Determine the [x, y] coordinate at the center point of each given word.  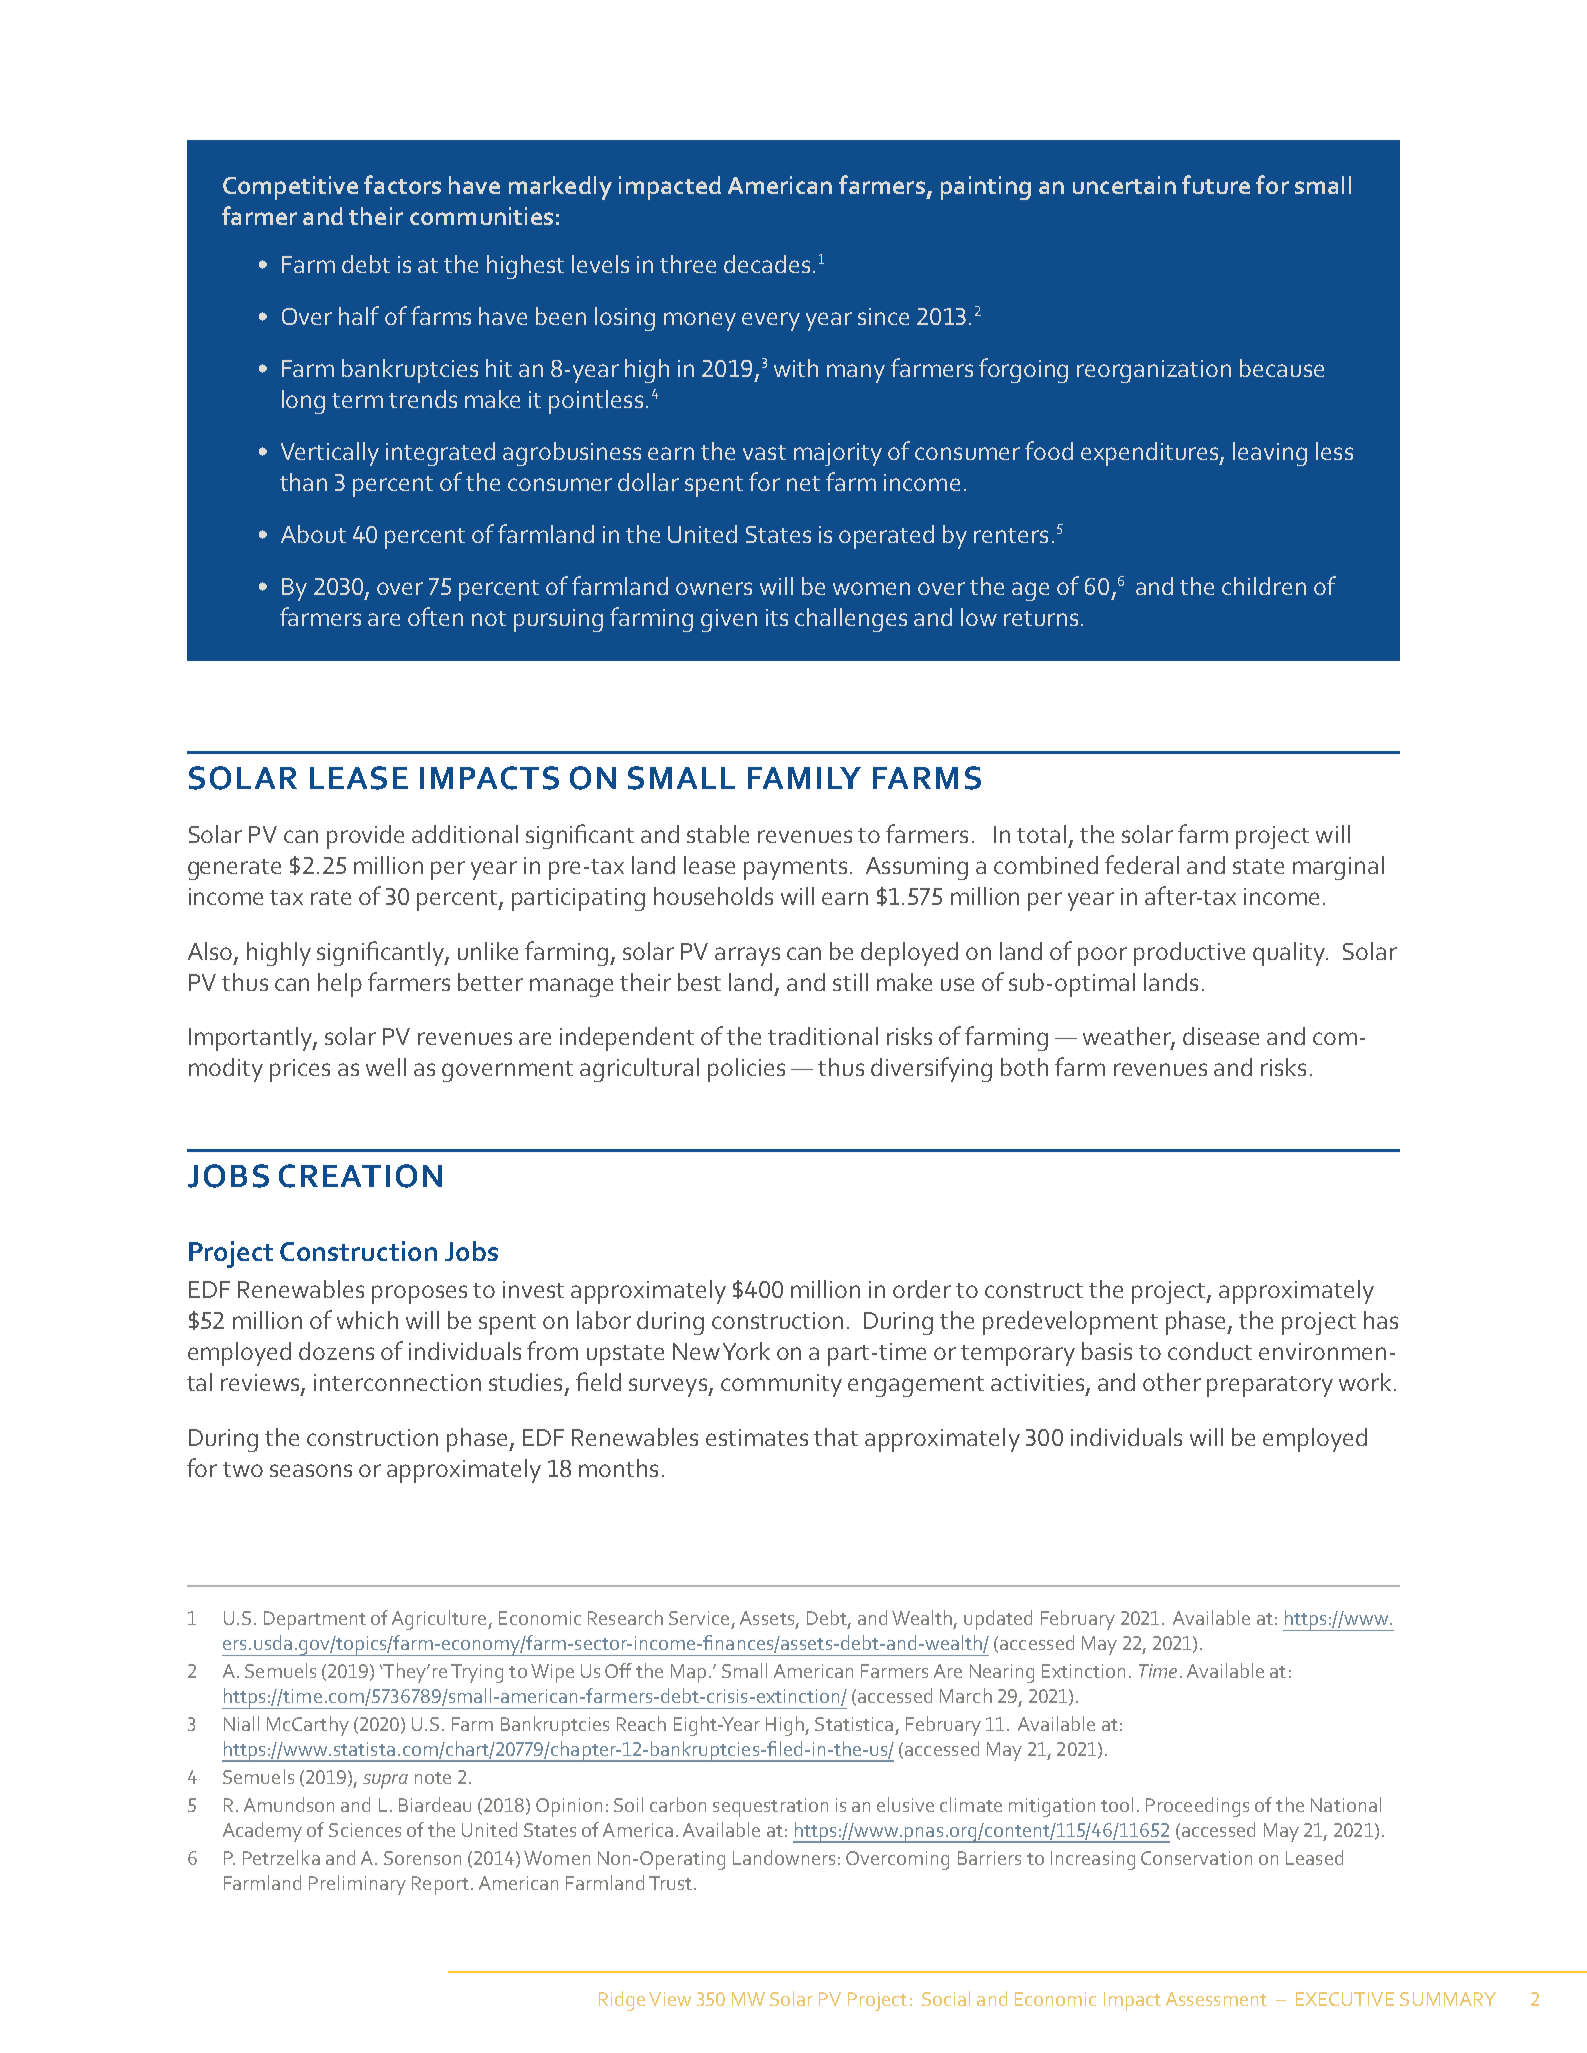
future [1216, 184]
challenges [851, 620]
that [836, 1437]
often [435, 616]
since [883, 316]
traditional [823, 1036]
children [1264, 586]
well [386, 1067]
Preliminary [357, 1885]
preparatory [1270, 1386]
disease [1221, 1036]
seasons [311, 1470]
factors [402, 184]
